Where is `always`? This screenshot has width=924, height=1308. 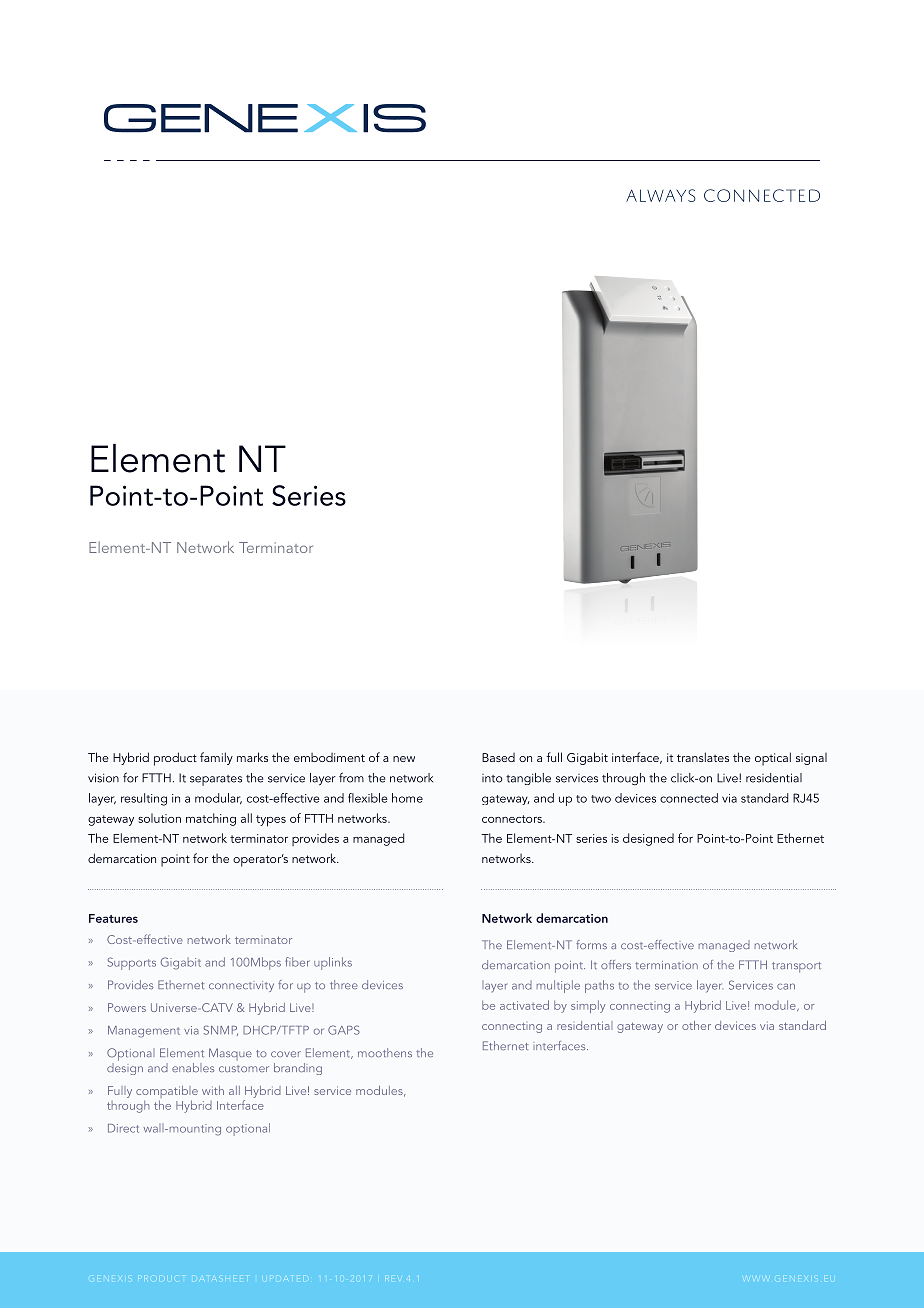 always is located at coordinates (661, 195).
